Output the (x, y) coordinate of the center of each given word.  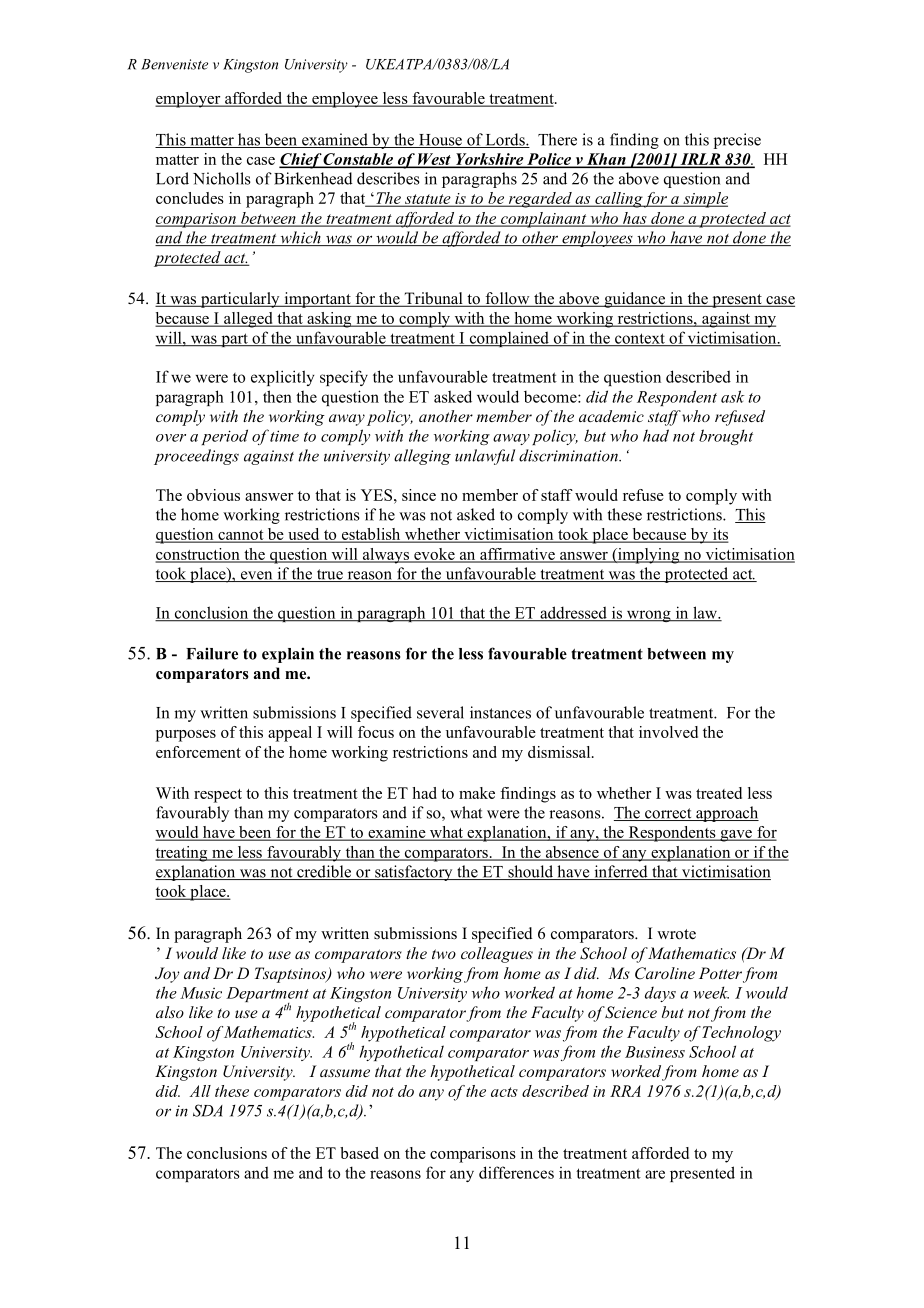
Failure (212, 653)
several (440, 712)
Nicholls (222, 178)
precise (737, 141)
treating (182, 854)
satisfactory (414, 873)
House (440, 141)
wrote (676, 934)
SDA (208, 1110)
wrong (649, 616)
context (640, 339)
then (277, 396)
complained (509, 339)
